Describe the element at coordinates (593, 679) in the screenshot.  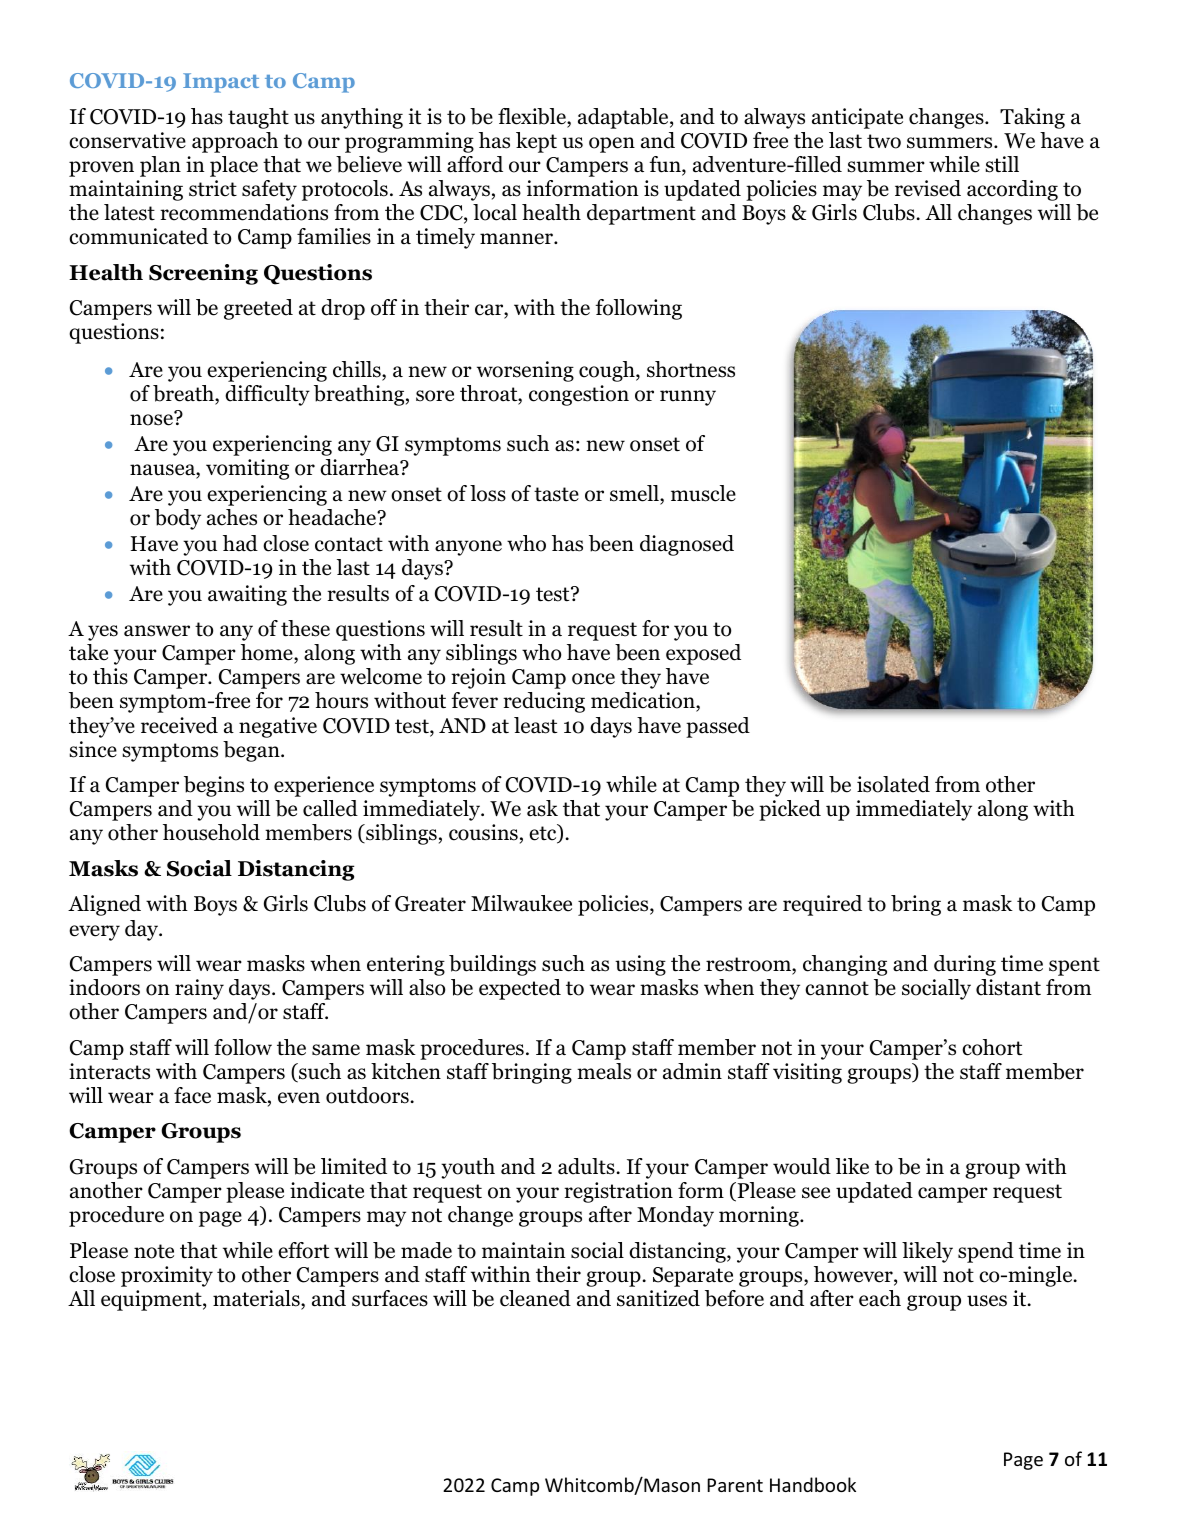
I see `once` at that location.
